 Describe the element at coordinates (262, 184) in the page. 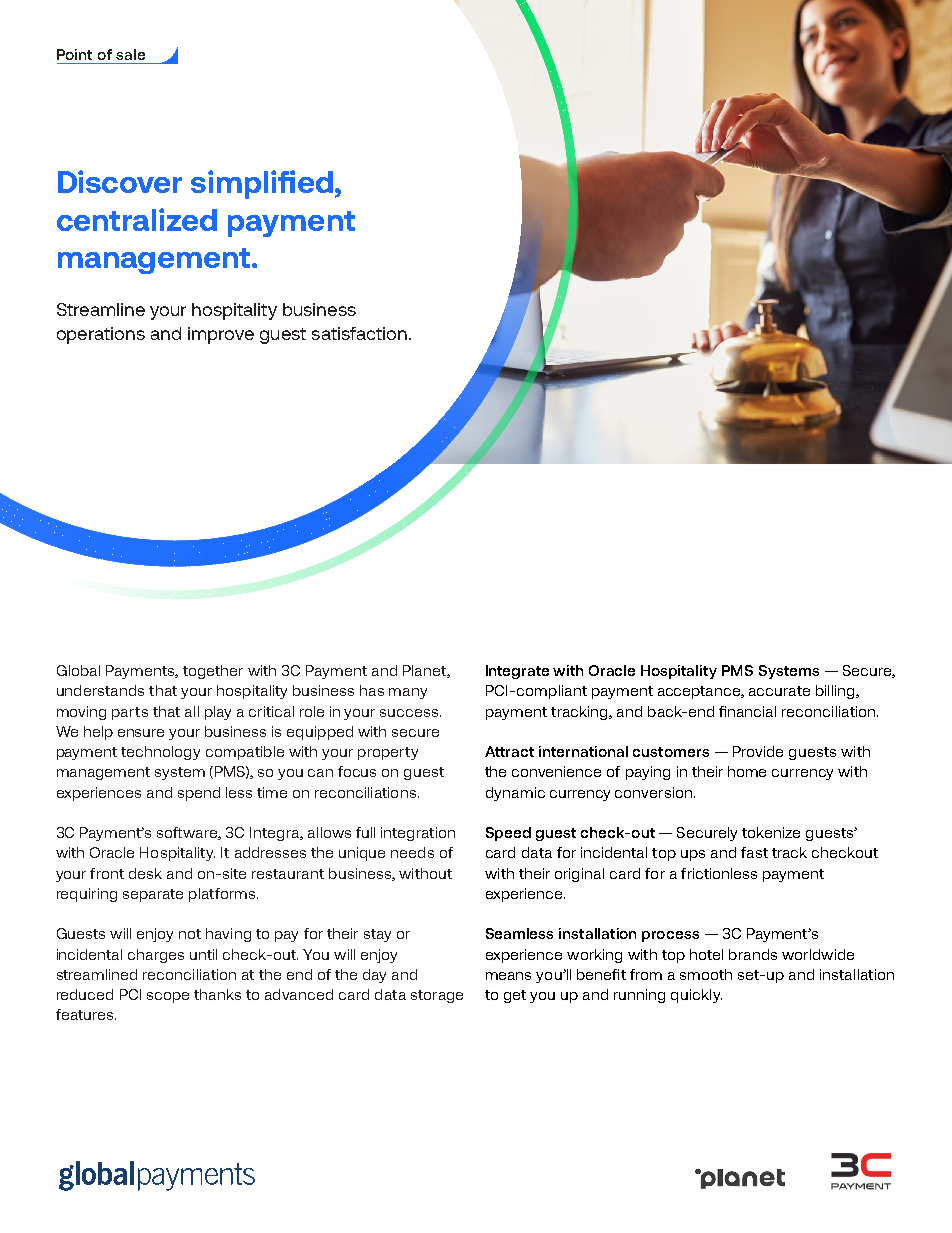

I see `simplified` at that location.
